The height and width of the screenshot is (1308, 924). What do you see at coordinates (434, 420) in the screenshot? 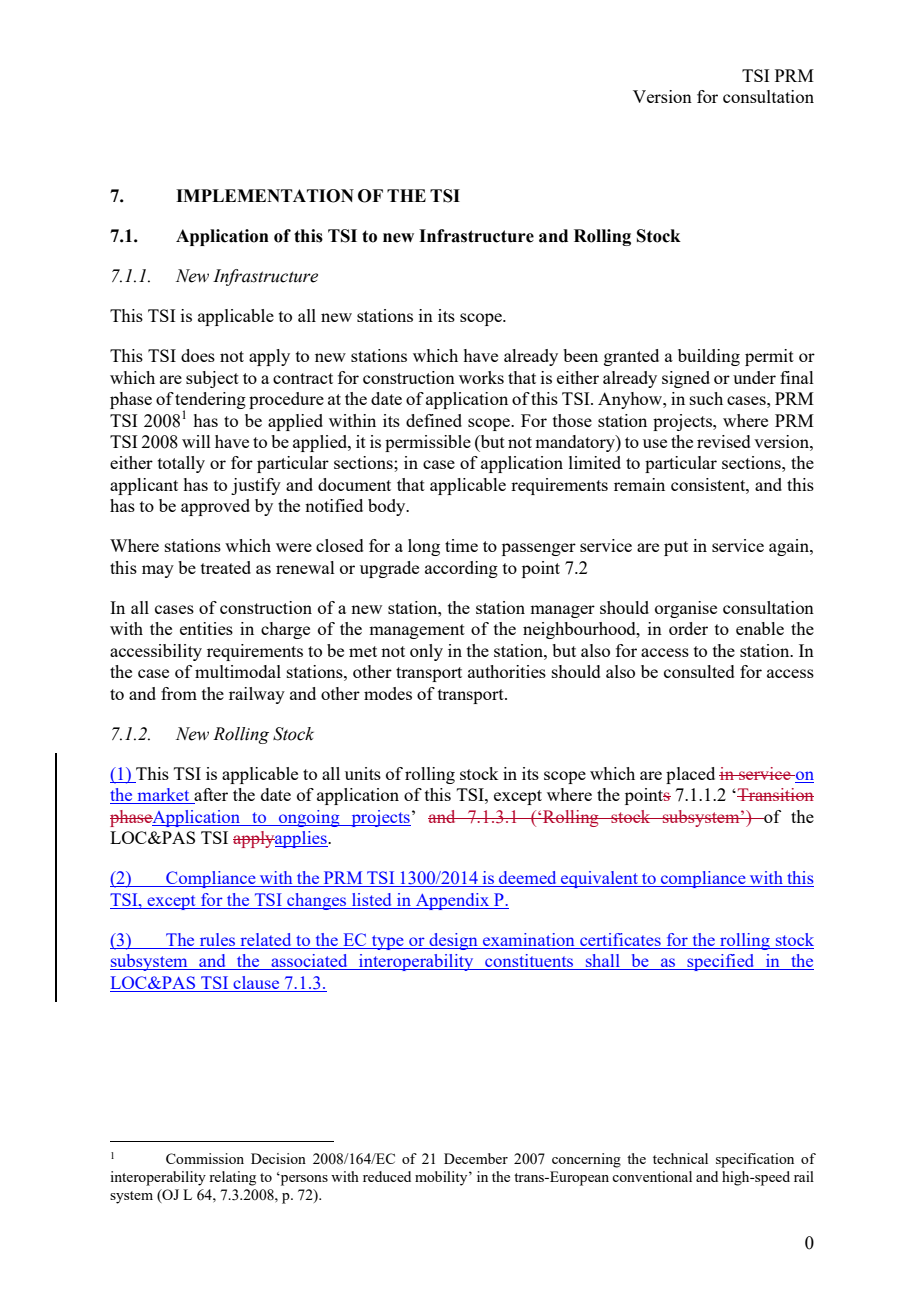
I see `defined` at bounding box center [434, 420].
